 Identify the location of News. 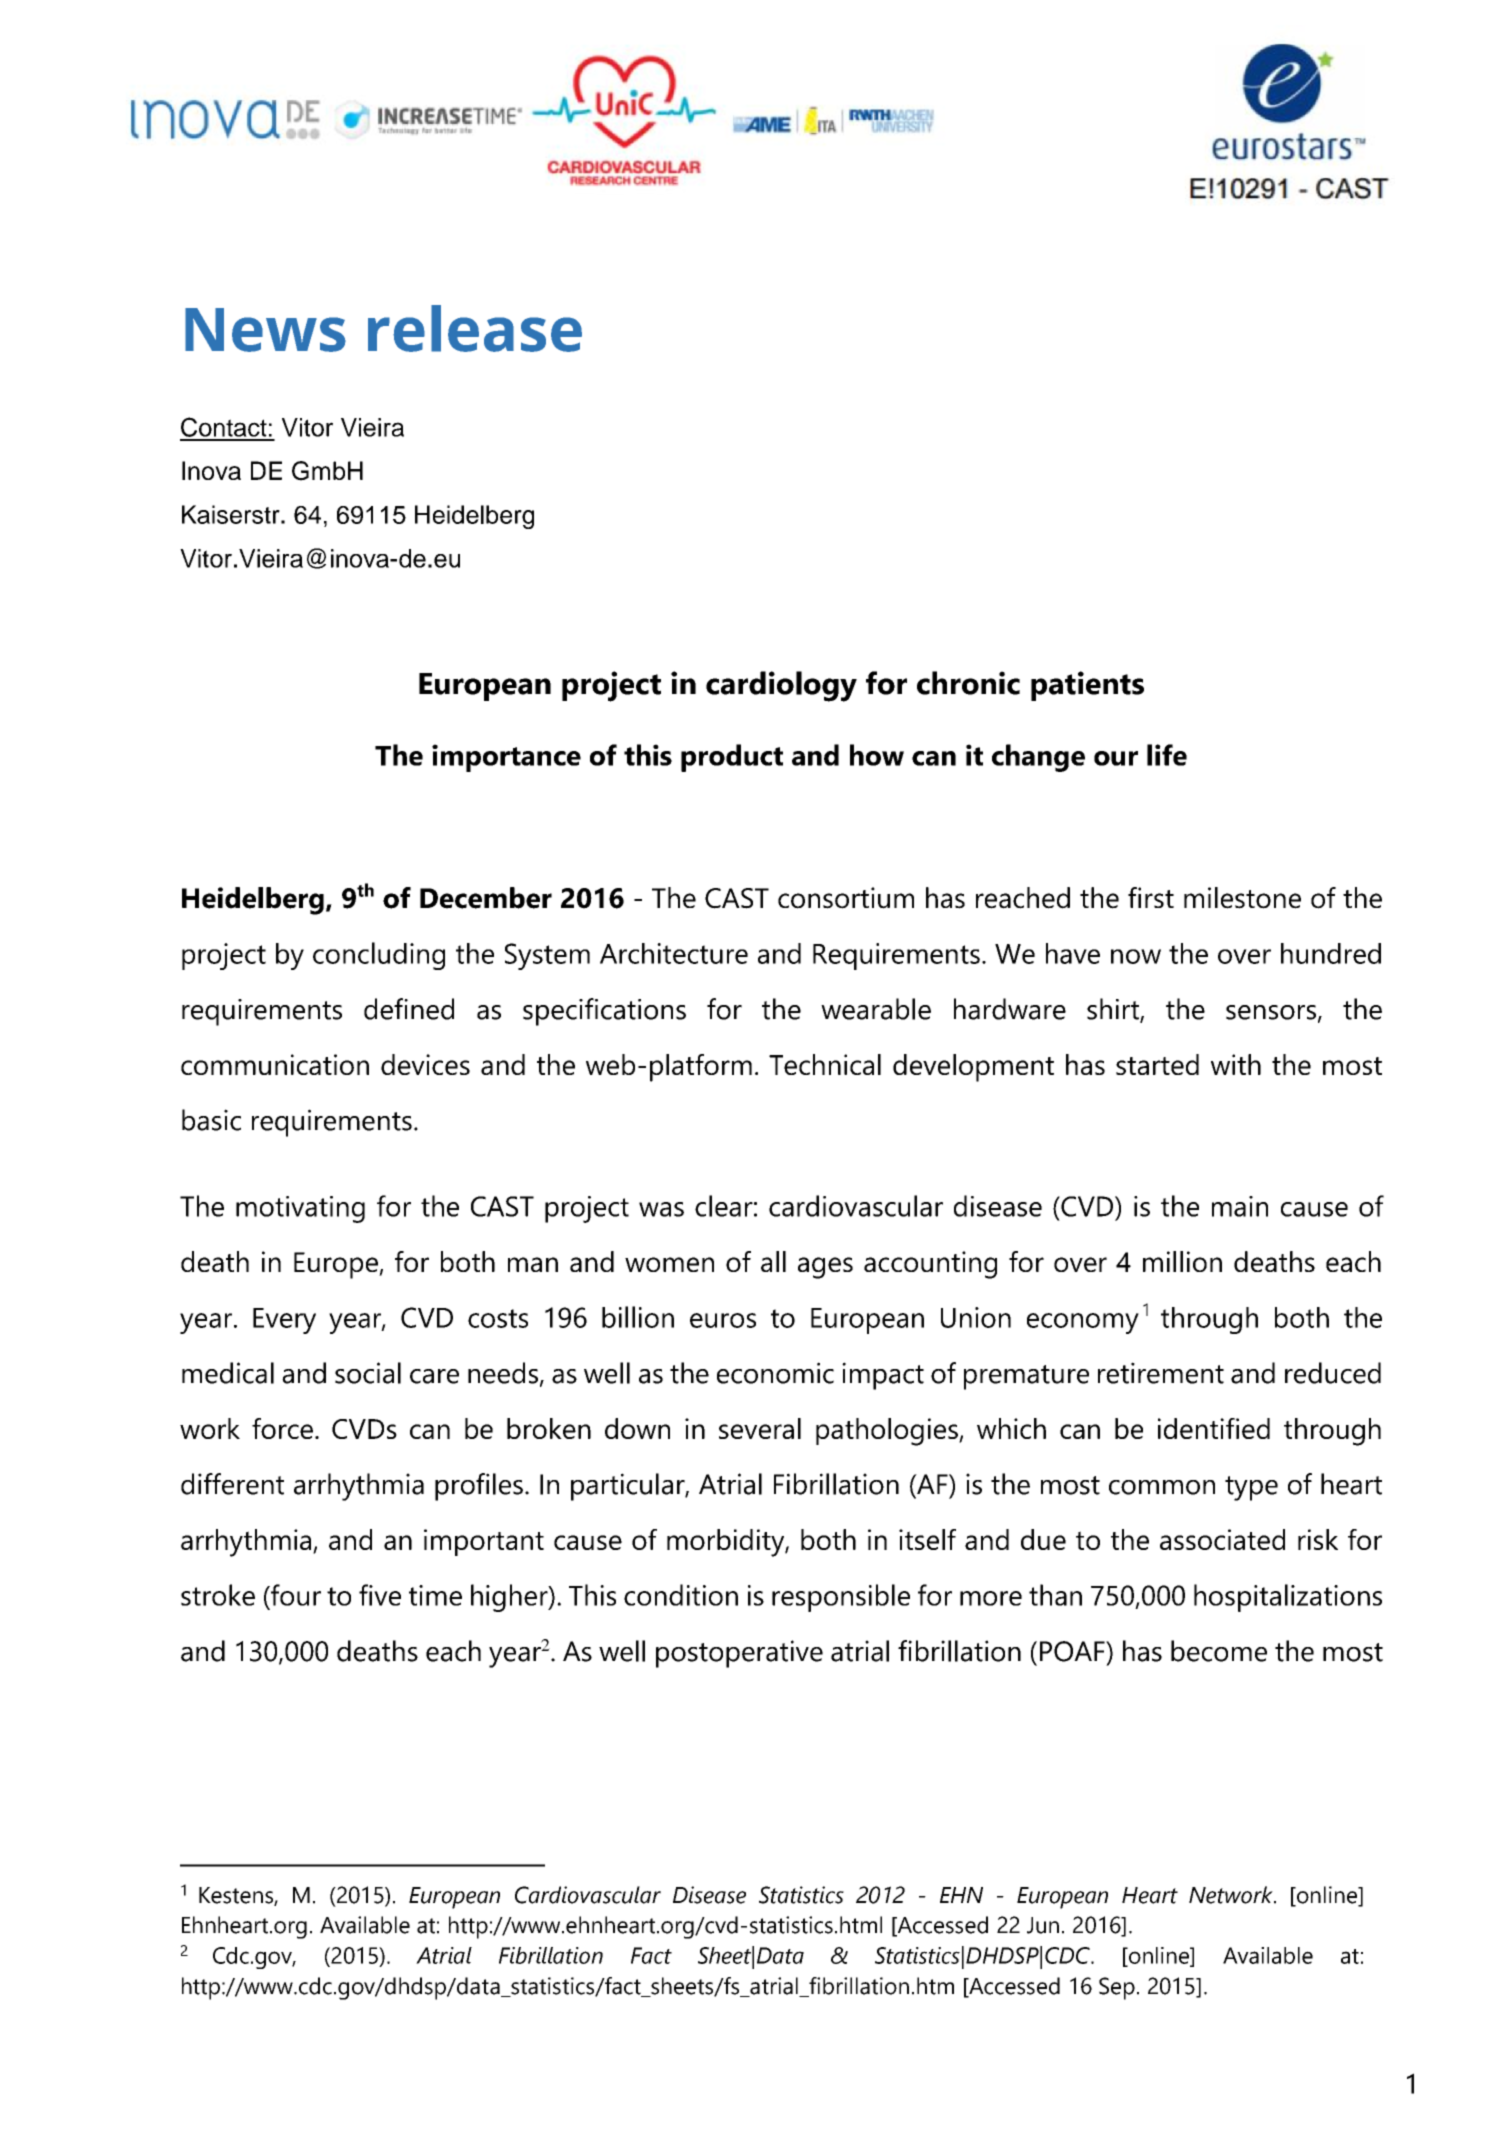
(265, 330).
